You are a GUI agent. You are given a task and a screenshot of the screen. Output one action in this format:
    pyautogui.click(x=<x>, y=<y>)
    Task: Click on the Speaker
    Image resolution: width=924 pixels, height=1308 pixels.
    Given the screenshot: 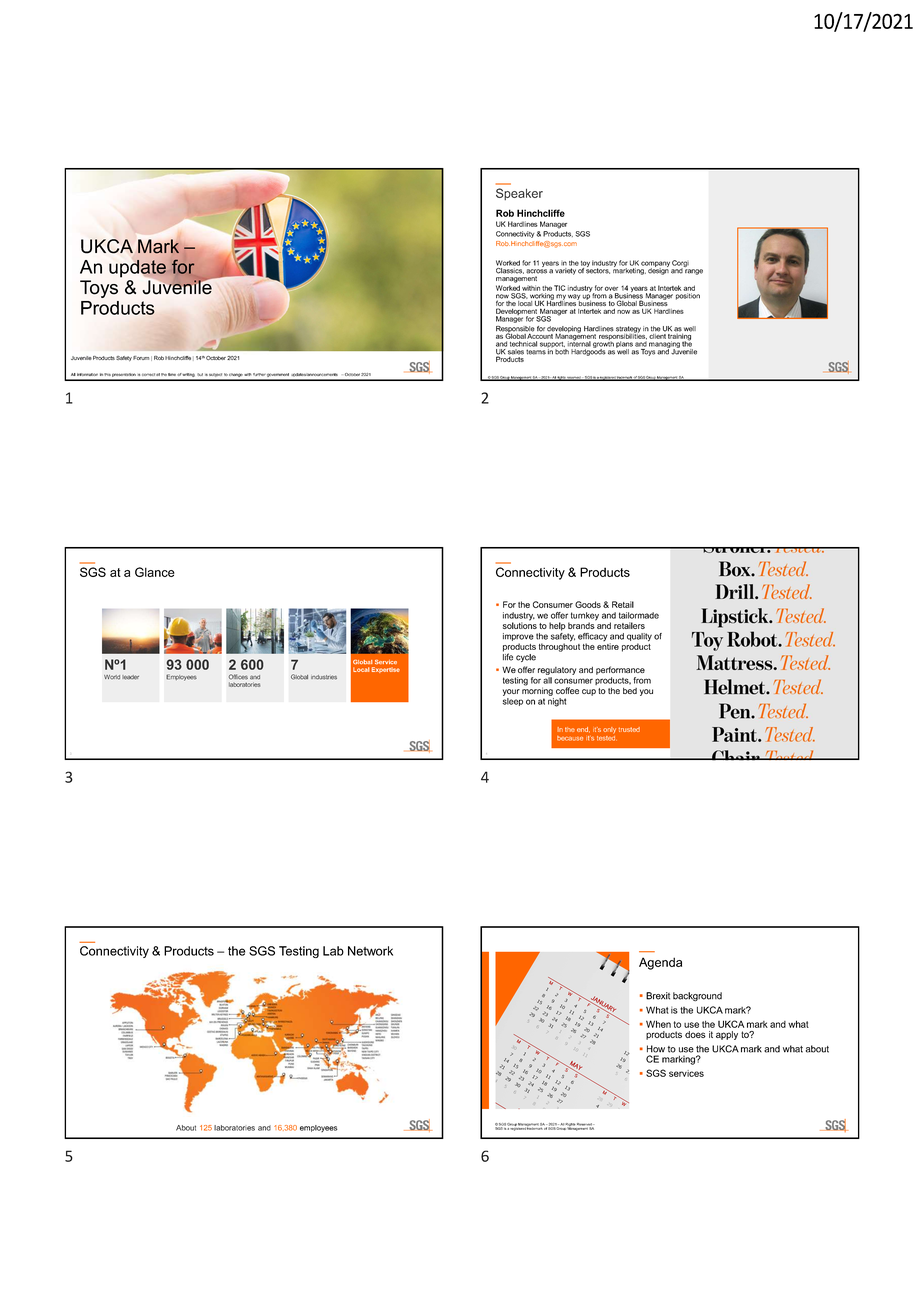 What is the action you would take?
    pyautogui.click(x=519, y=194)
